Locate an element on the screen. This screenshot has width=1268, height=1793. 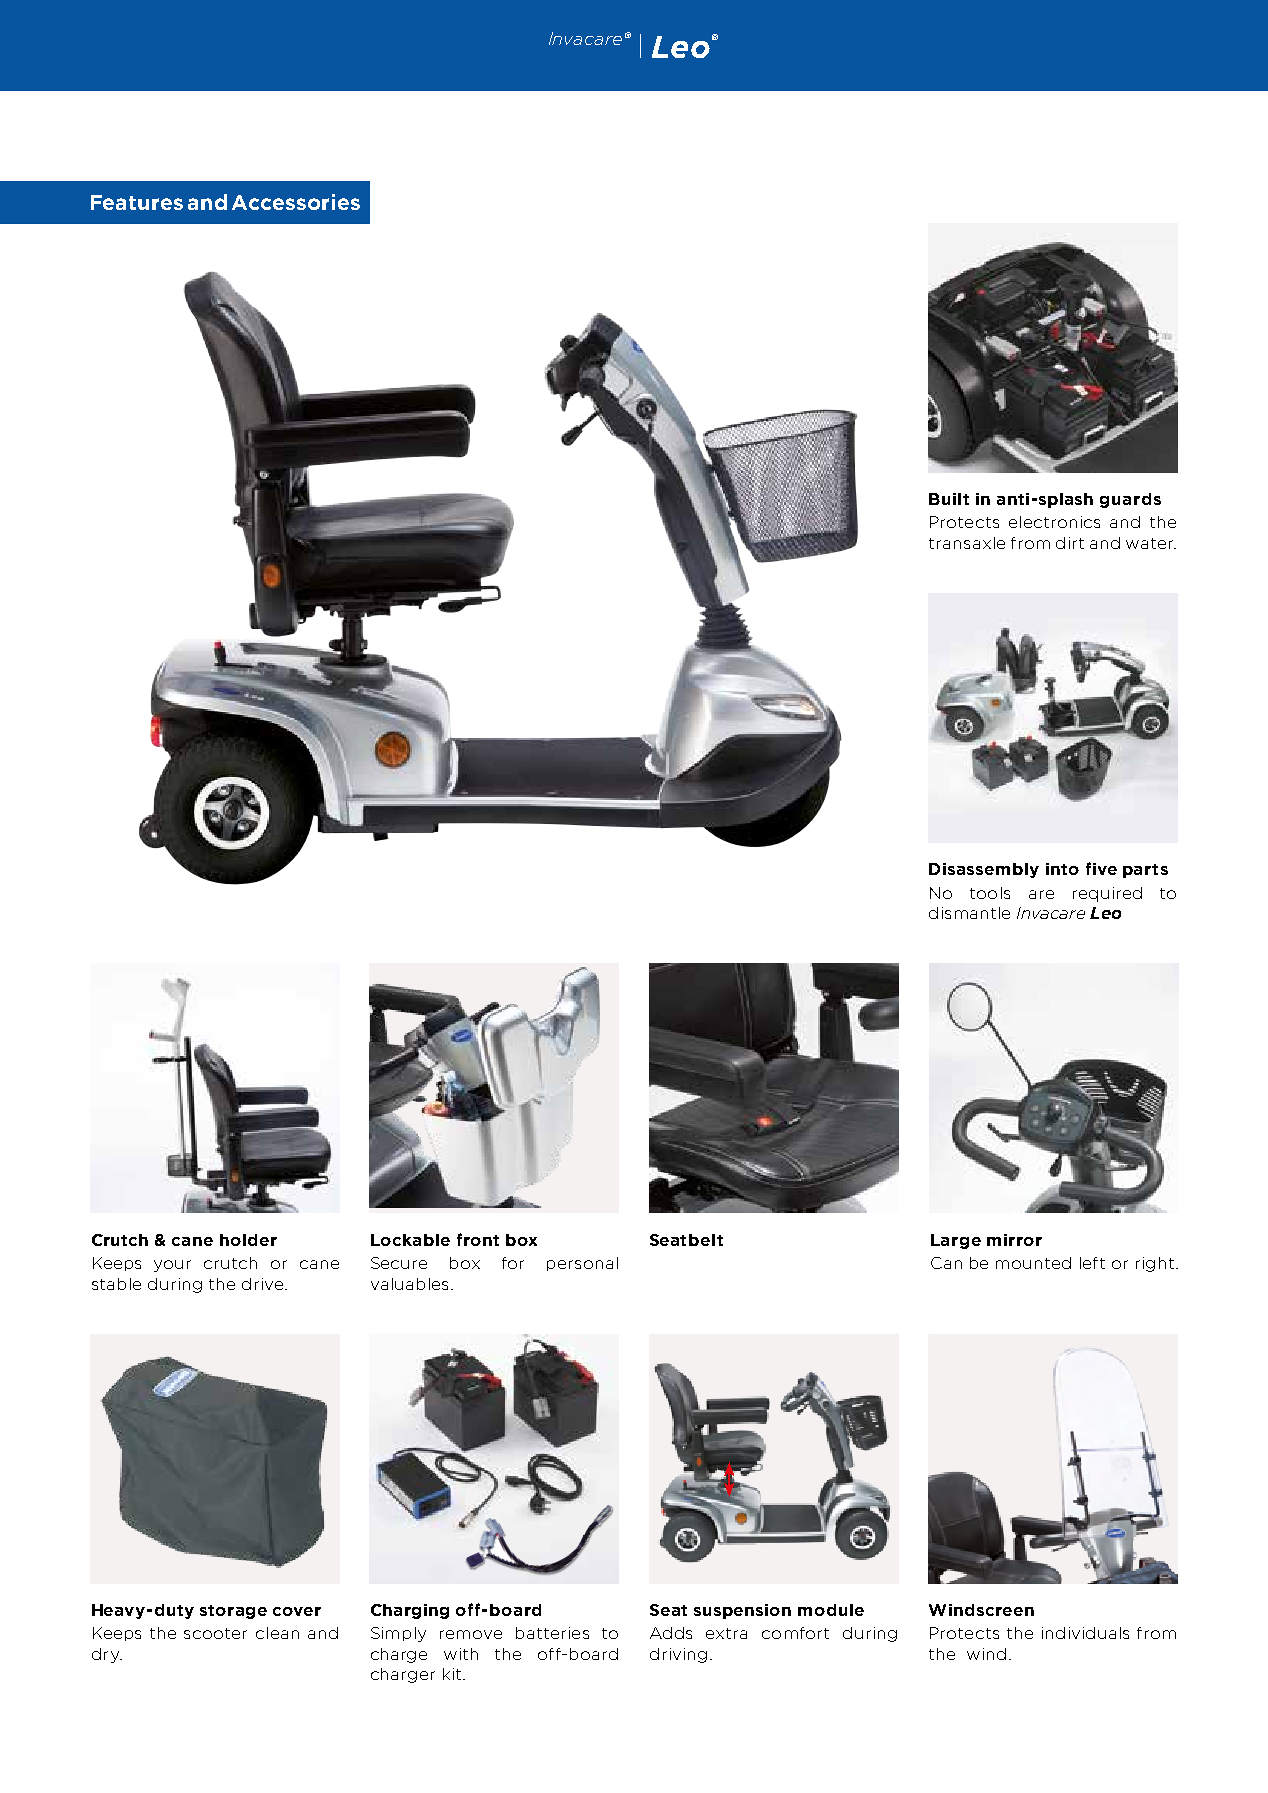
storage is located at coordinates (233, 1612).
